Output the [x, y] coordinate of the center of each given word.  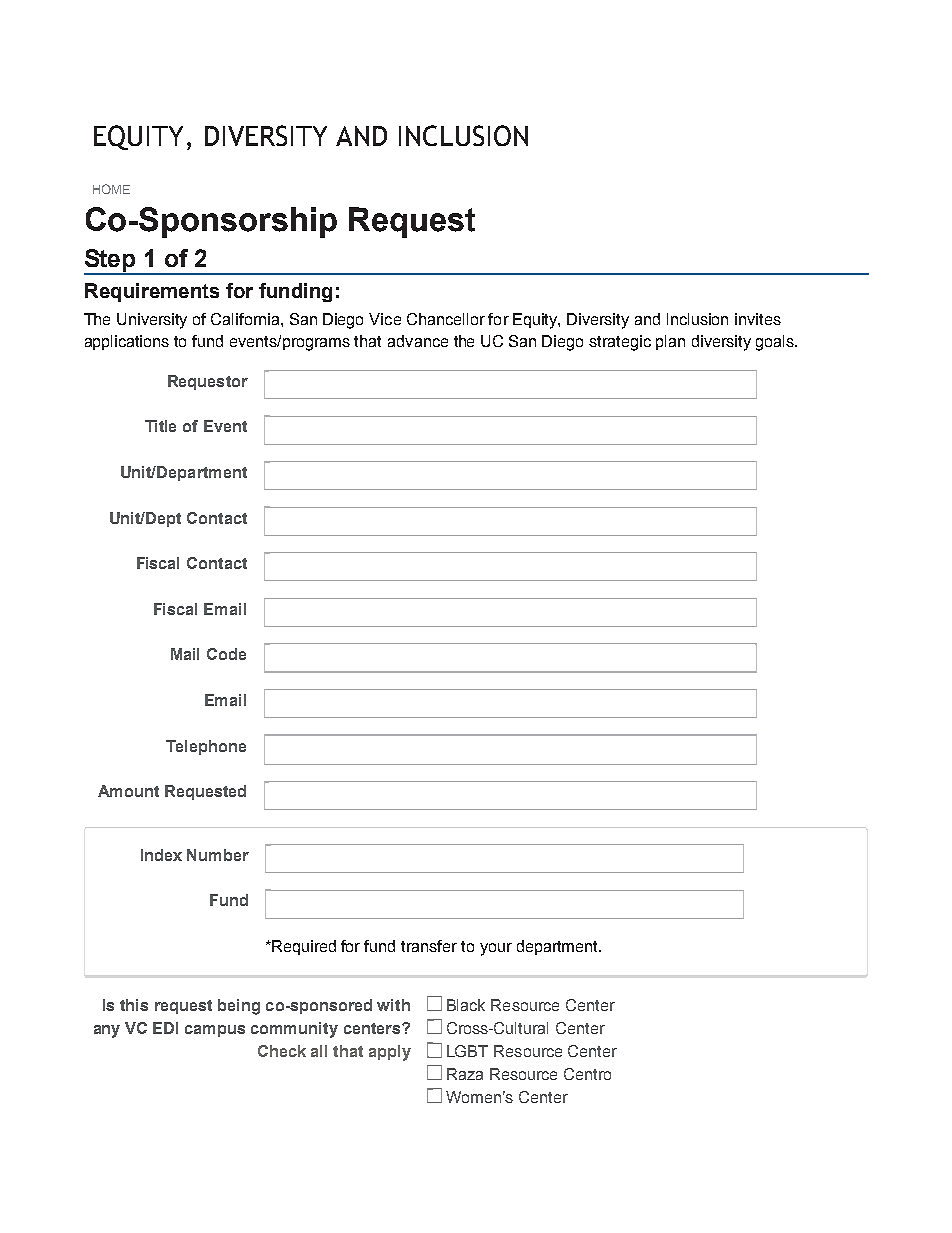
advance [418, 341]
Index [161, 855]
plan [670, 342]
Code [226, 654]
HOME [111, 189]
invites [758, 319]
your [496, 949]
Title [160, 426]
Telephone [206, 747]
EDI [165, 1028]
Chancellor [446, 319]
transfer [429, 946]
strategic [620, 343]
